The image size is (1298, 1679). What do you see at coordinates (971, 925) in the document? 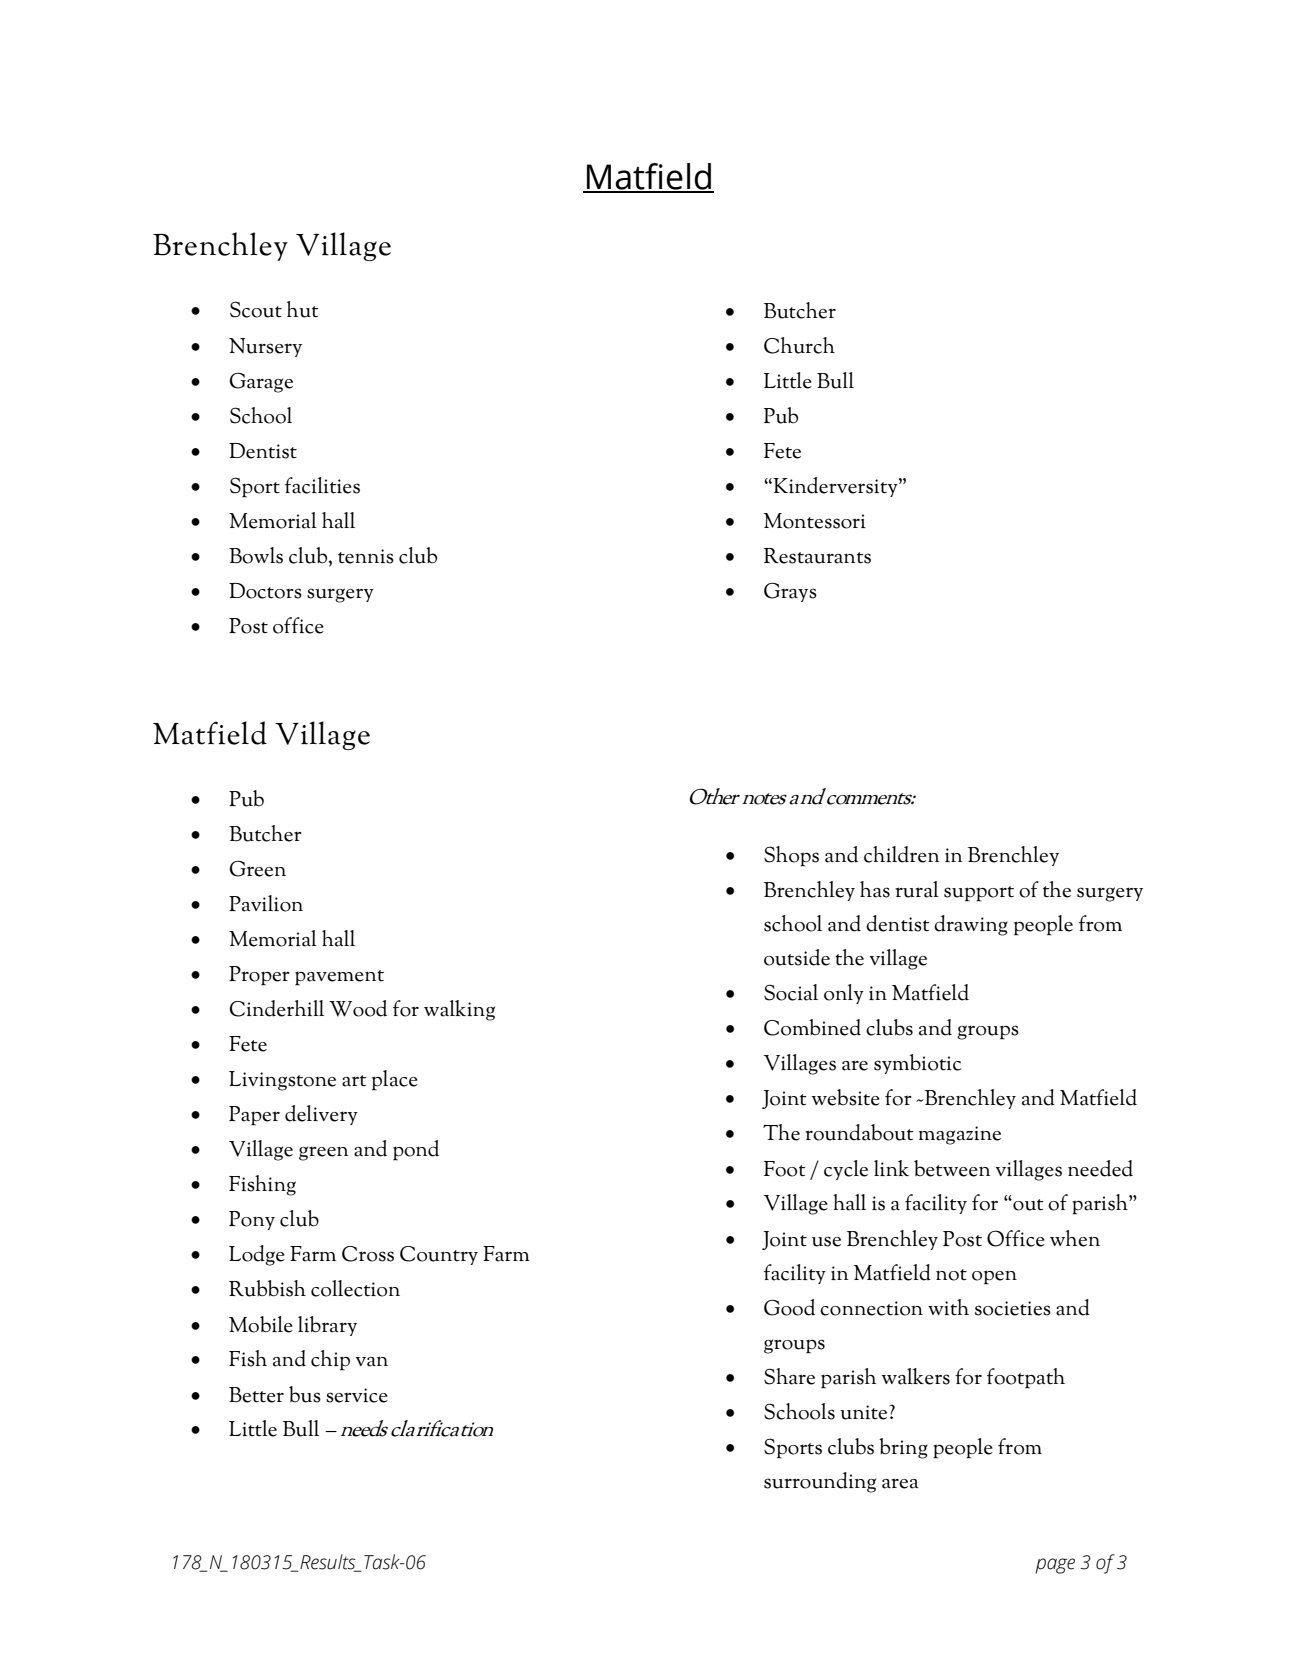
I see `drawing` at bounding box center [971, 925].
